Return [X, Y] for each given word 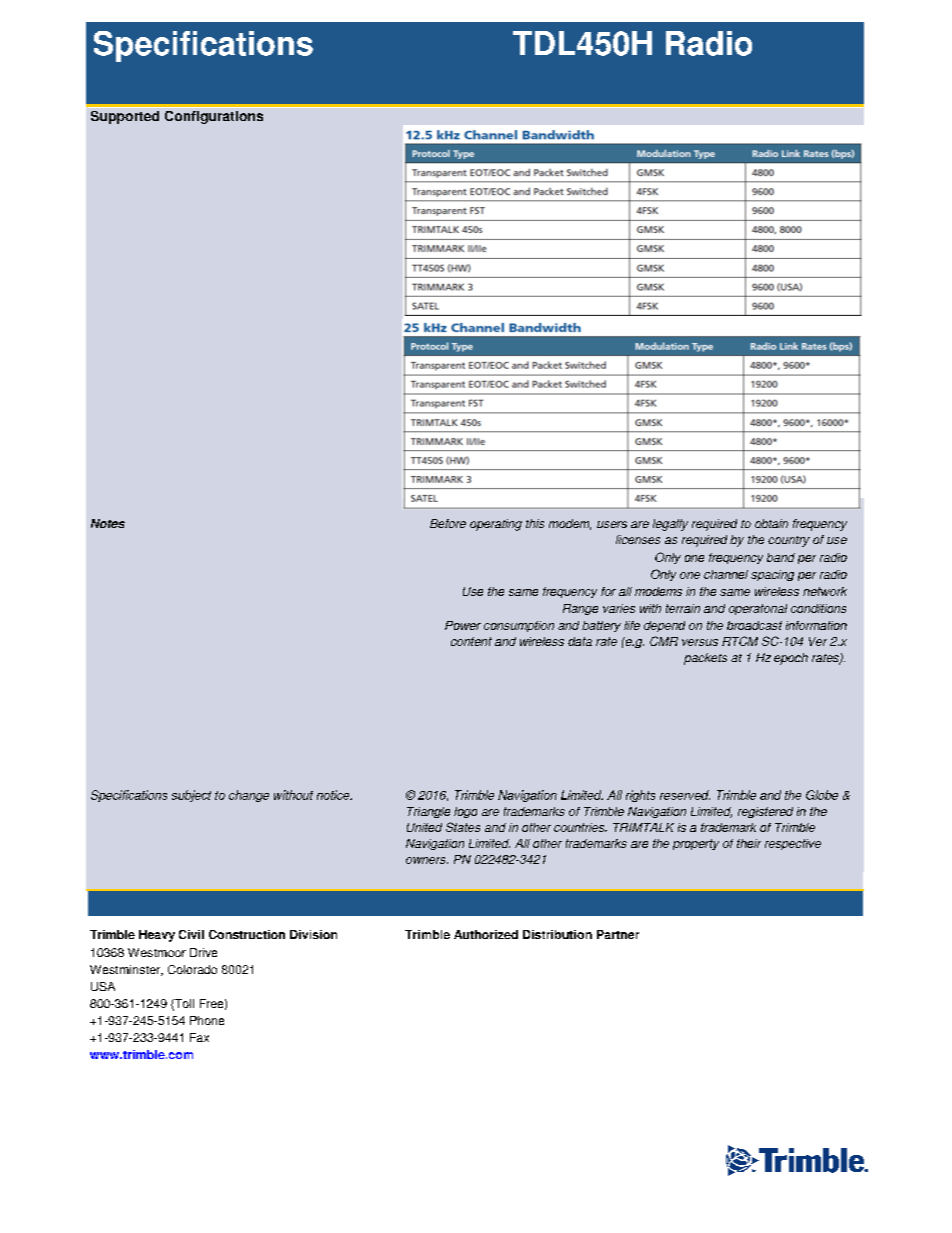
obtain [771, 523]
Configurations [214, 117]
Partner [618, 934]
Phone [207, 1020]
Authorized [486, 934]
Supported [125, 117]
